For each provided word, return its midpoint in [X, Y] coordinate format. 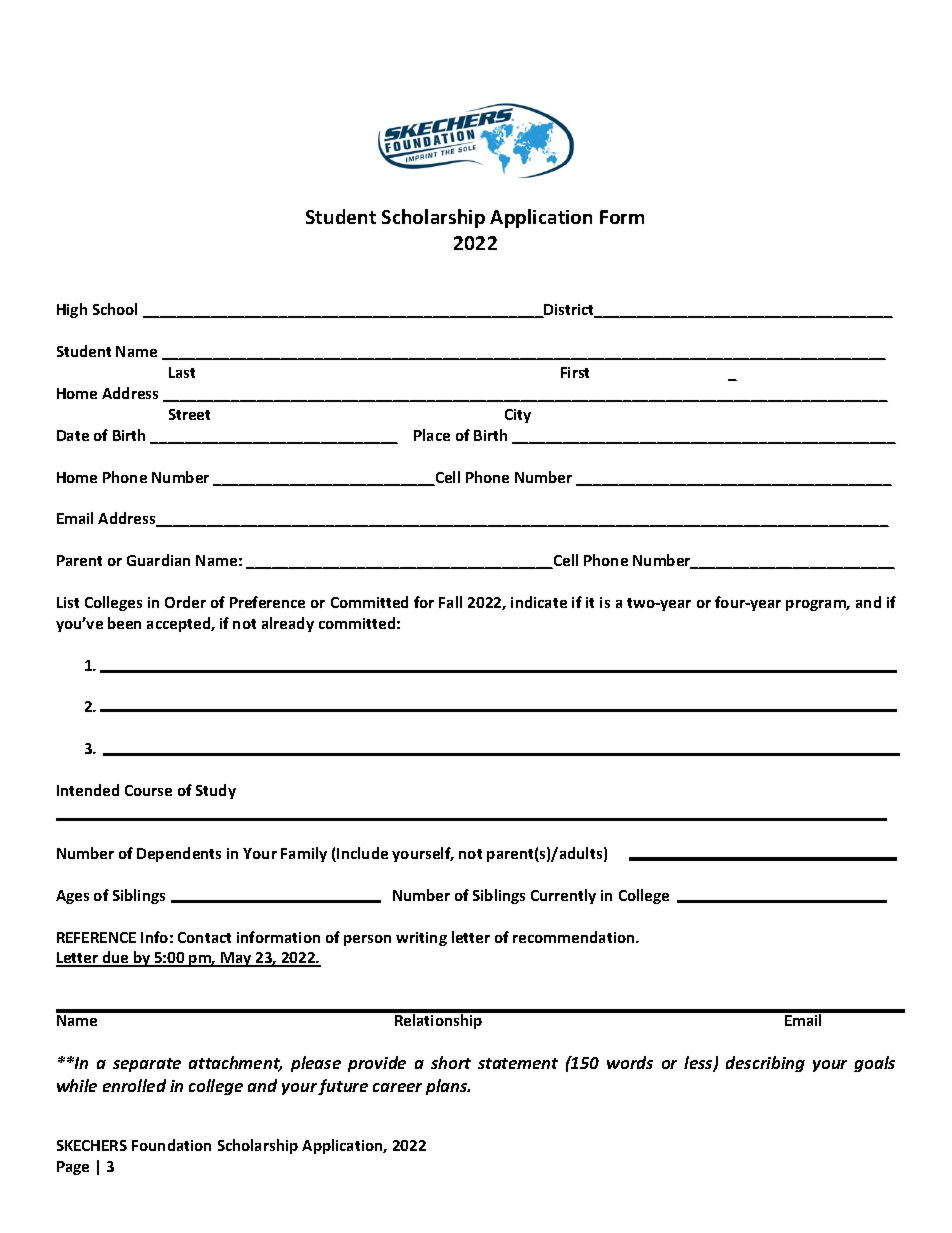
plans [448, 1087]
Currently [563, 896]
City [518, 416]
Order [185, 602]
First [575, 372]
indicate [539, 602]
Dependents [179, 854]
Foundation [171, 1145]
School [115, 309]
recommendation [575, 937]
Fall [450, 602]
